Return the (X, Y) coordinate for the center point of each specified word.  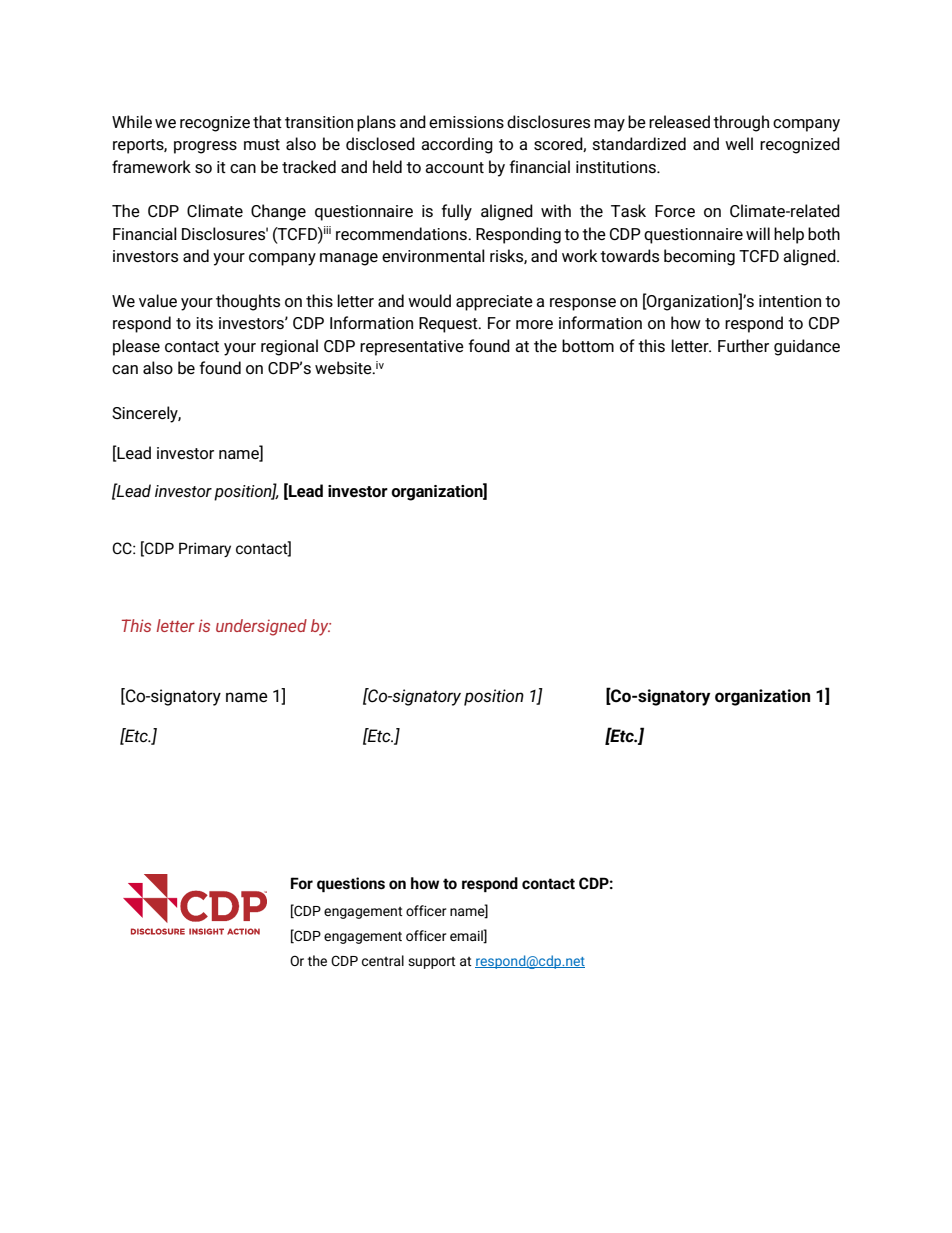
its (204, 323)
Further (743, 345)
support (432, 963)
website (344, 367)
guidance (807, 347)
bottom (588, 345)
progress (205, 147)
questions (351, 884)
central (383, 960)
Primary (205, 549)
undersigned (261, 627)
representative (412, 348)
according (457, 145)
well (739, 143)
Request (449, 325)
